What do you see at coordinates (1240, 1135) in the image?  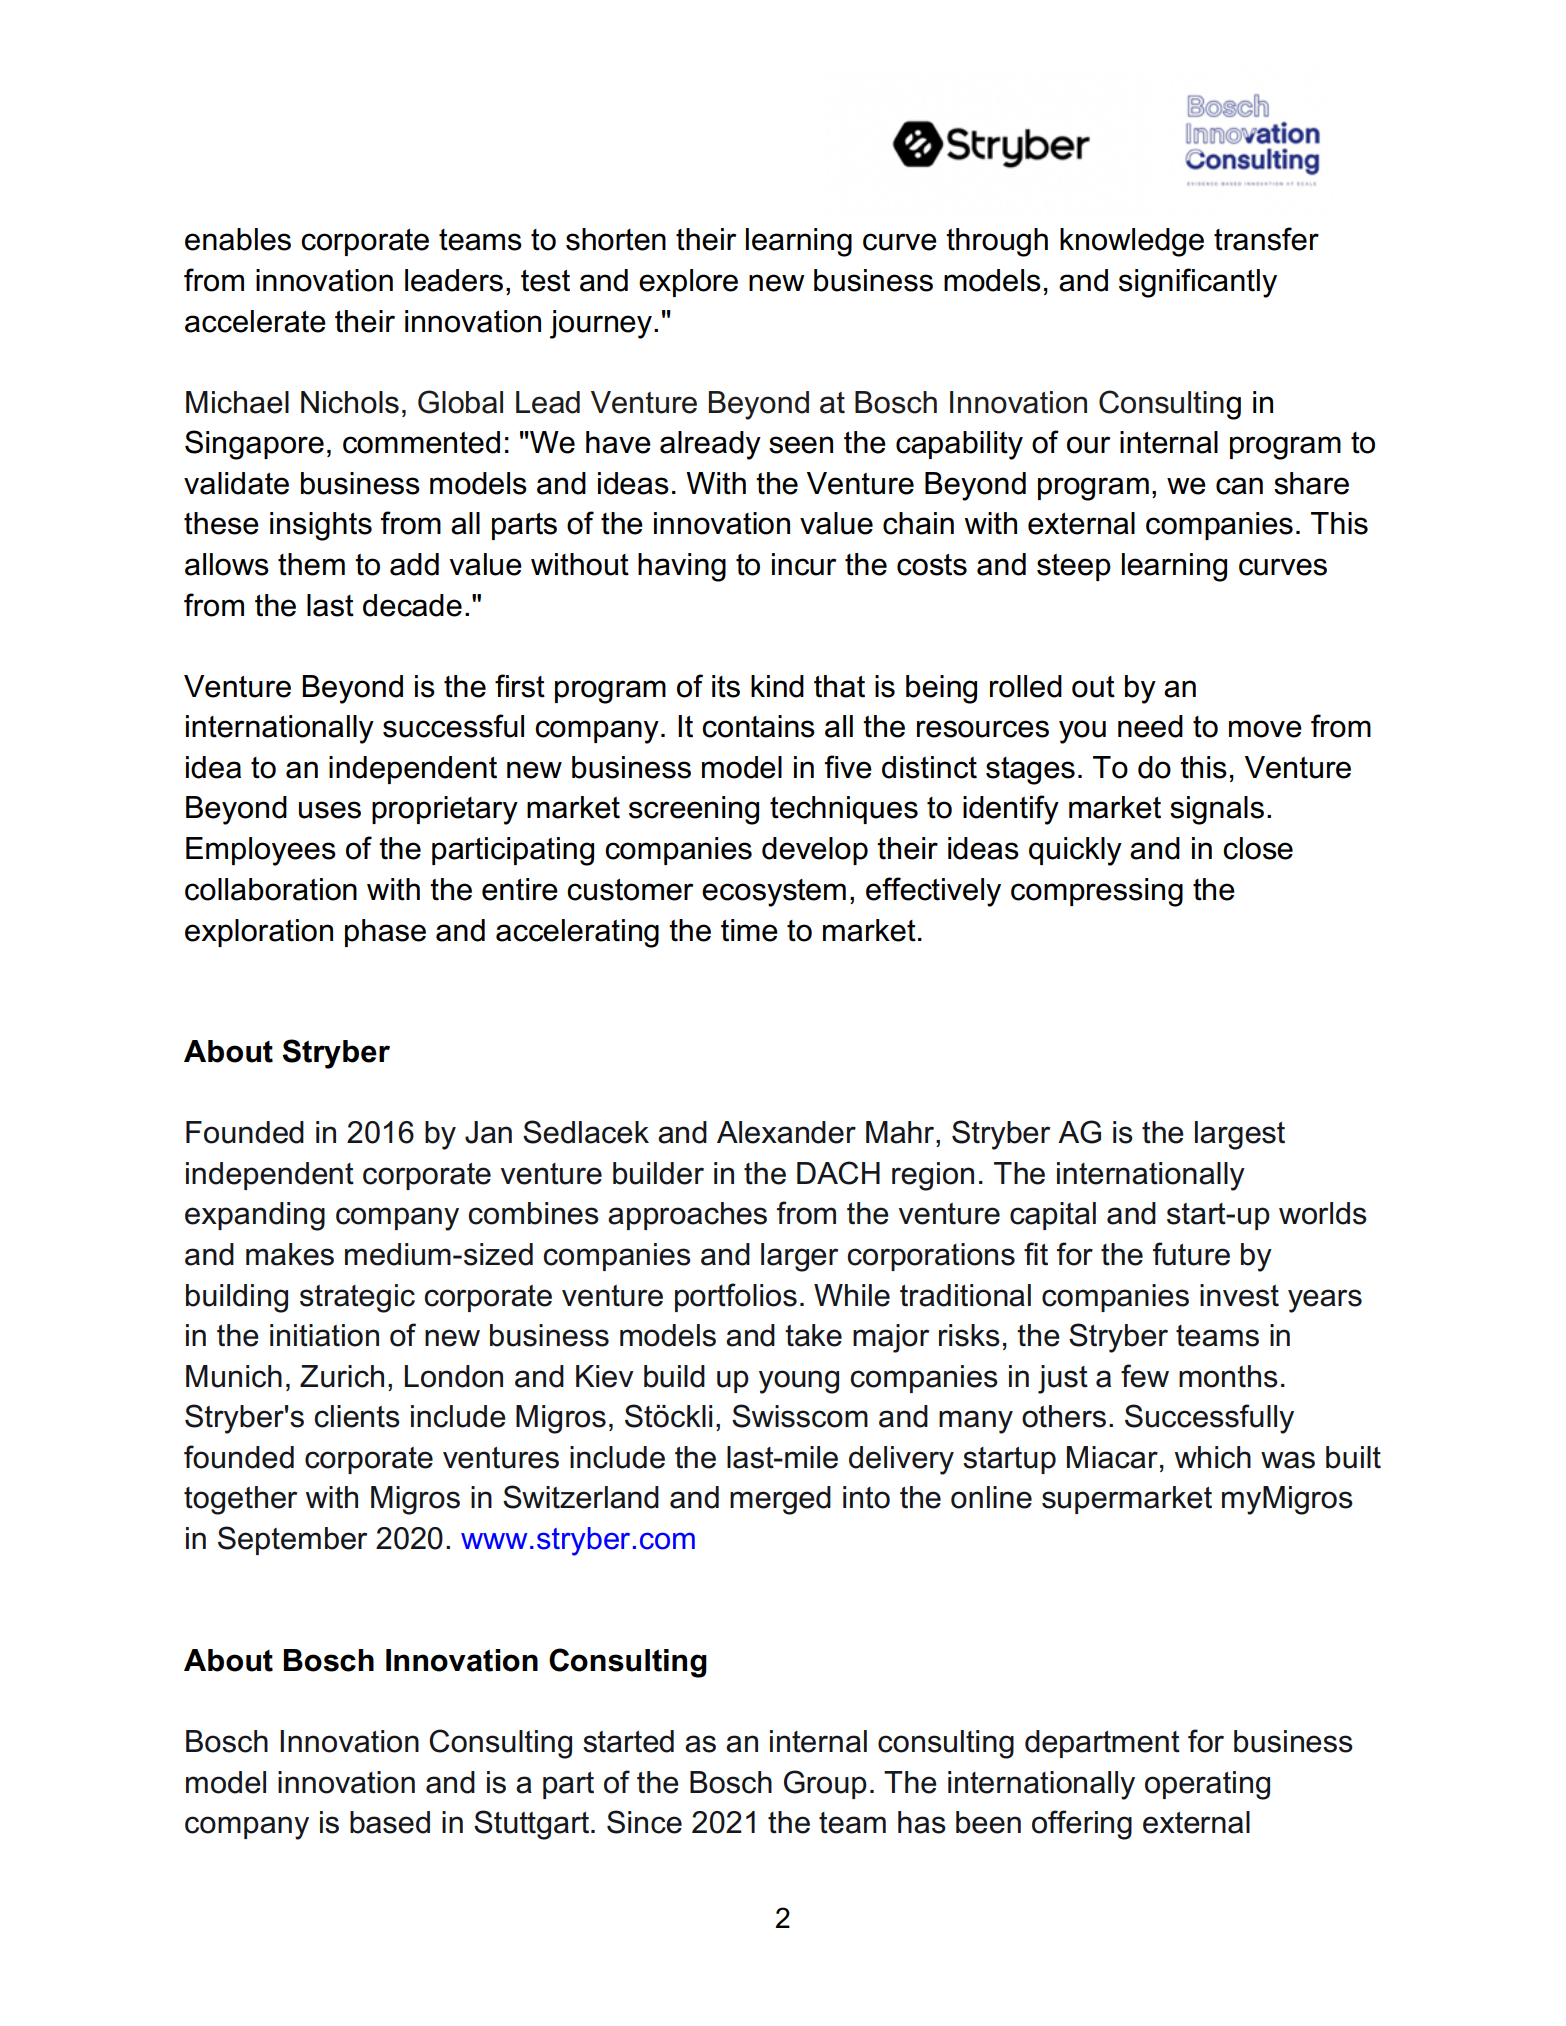 I see `largest` at bounding box center [1240, 1135].
